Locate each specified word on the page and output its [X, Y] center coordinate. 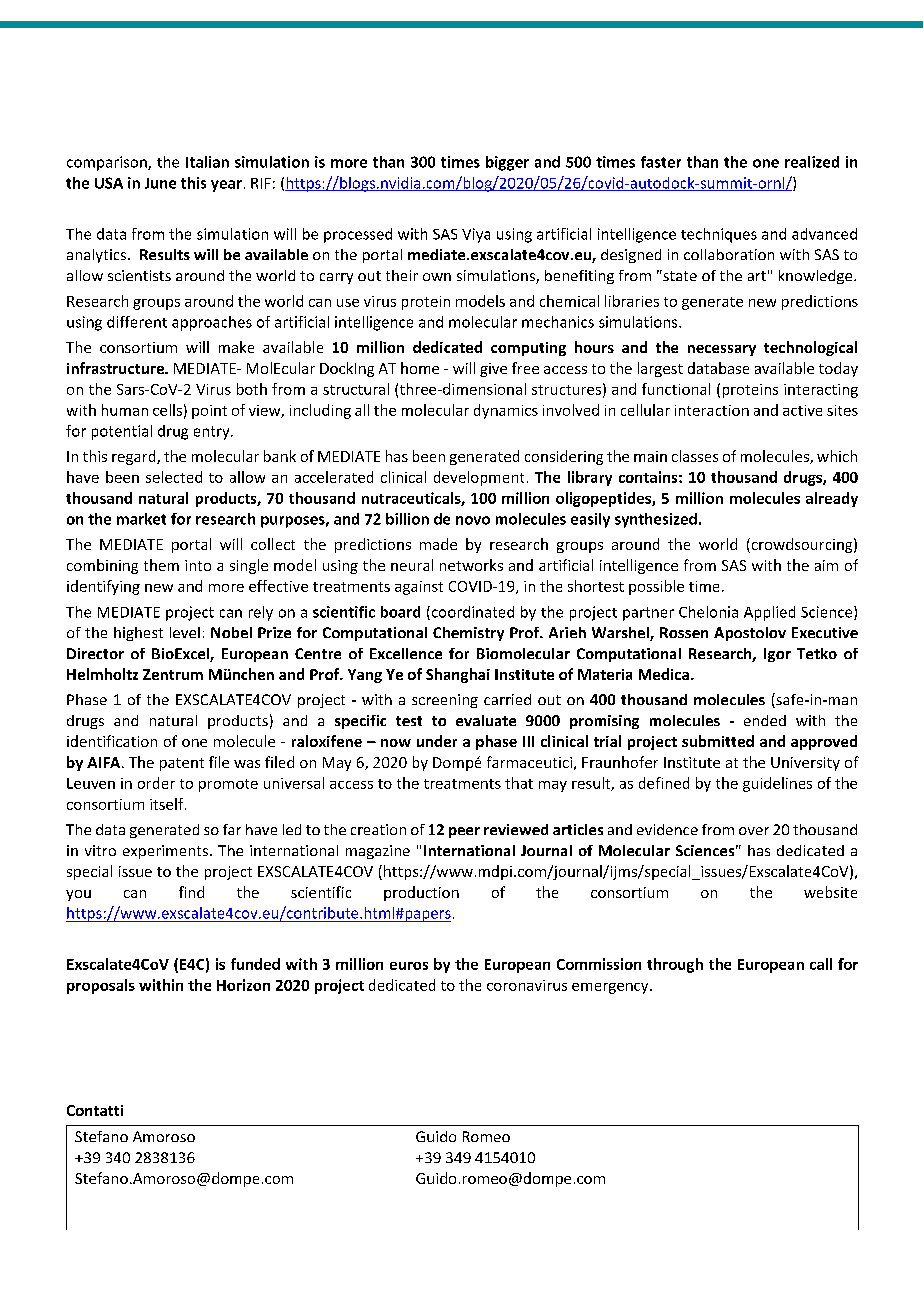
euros [409, 966]
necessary [722, 350]
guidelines [777, 784]
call [821, 964]
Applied [769, 613]
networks [471, 565]
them [161, 565]
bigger [507, 163]
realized [812, 162]
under [437, 741]
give [493, 370]
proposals [101, 986]
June [160, 183]
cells [167, 410]
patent [182, 764]
